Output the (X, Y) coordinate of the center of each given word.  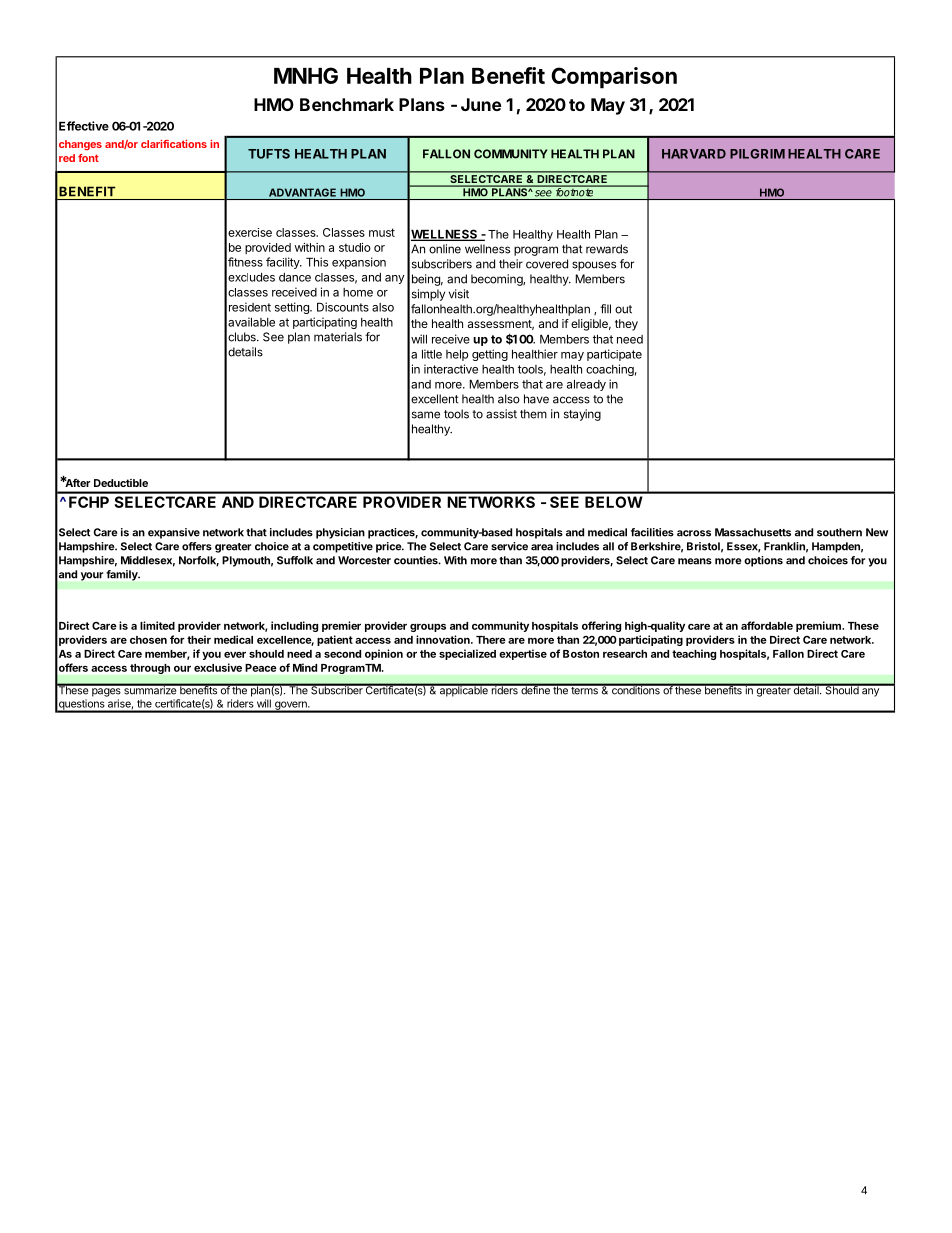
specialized (467, 654)
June (481, 104)
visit (459, 294)
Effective (84, 126)
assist (501, 414)
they (626, 325)
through (150, 669)
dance (295, 277)
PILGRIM (757, 154)
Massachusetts (753, 532)
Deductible (121, 483)
